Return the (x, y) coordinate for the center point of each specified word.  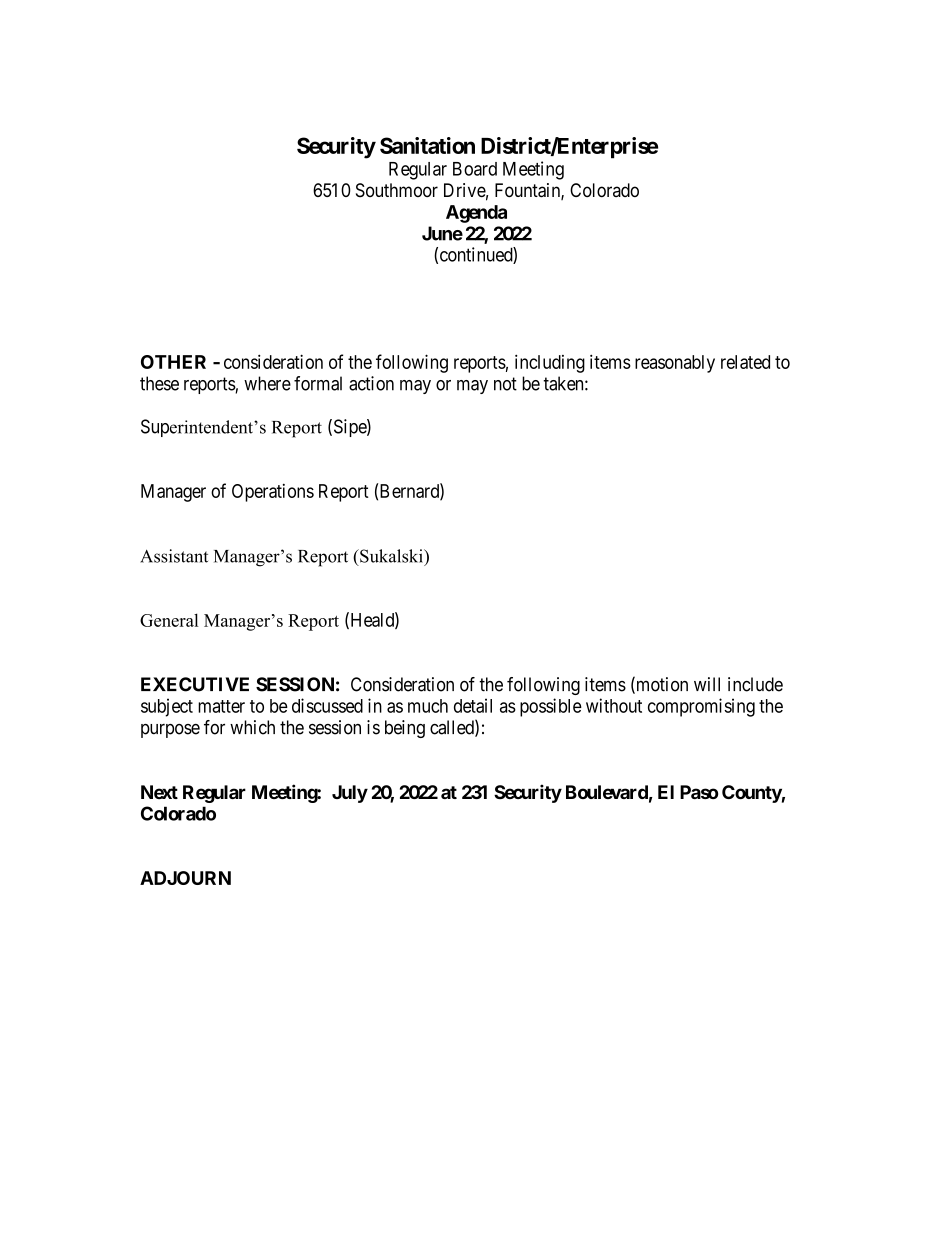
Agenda (476, 214)
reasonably (675, 364)
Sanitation (427, 145)
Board (475, 169)
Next (159, 792)
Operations (273, 493)
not (505, 384)
